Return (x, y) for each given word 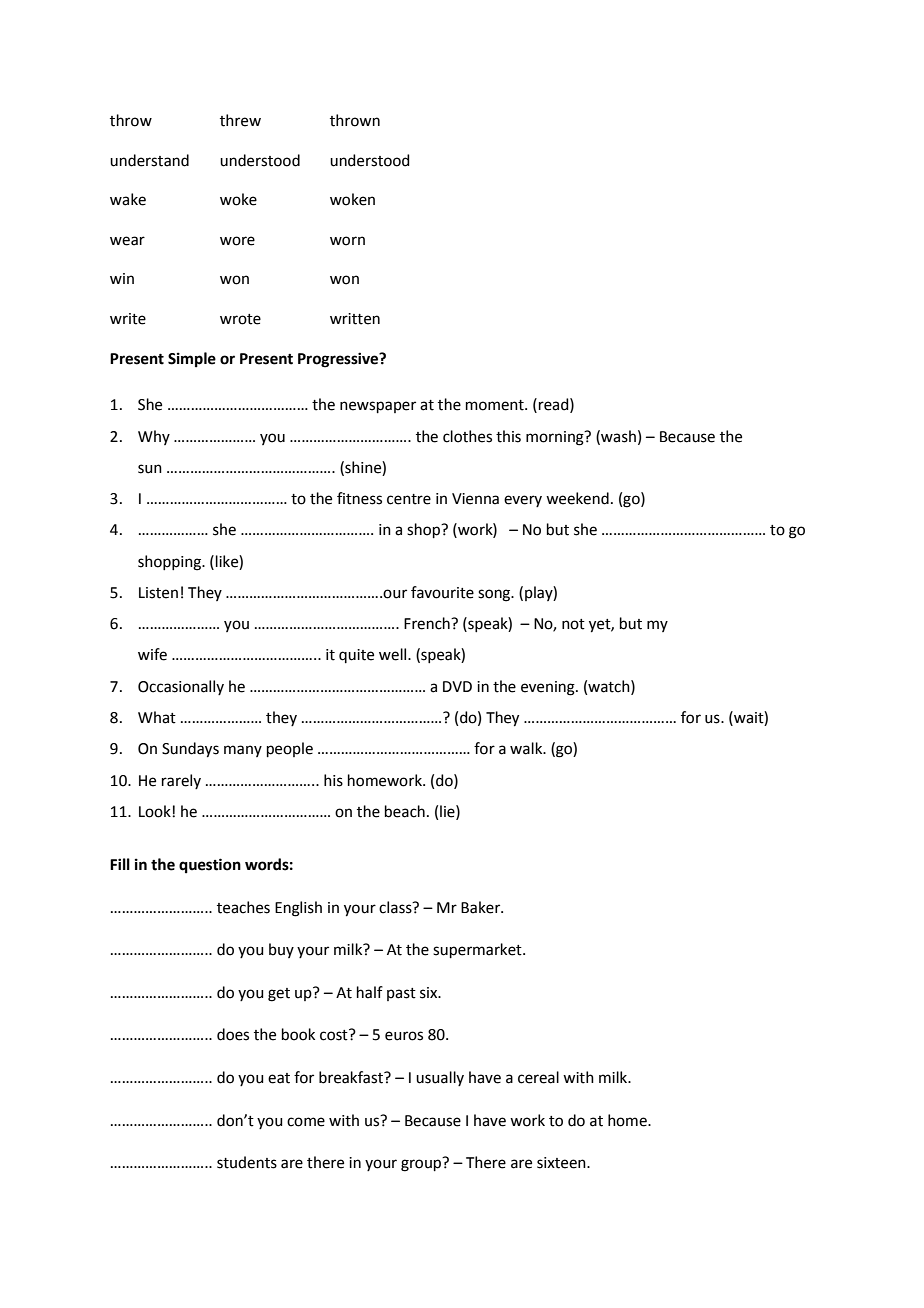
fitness (359, 498)
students (247, 1162)
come (306, 1122)
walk (527, 748)
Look (156, 811)
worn (347, 241)
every (523, 501)
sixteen (562, 1163)
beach (405, 811)
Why (154, 437)
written (355, 319)
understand (149, 160)
